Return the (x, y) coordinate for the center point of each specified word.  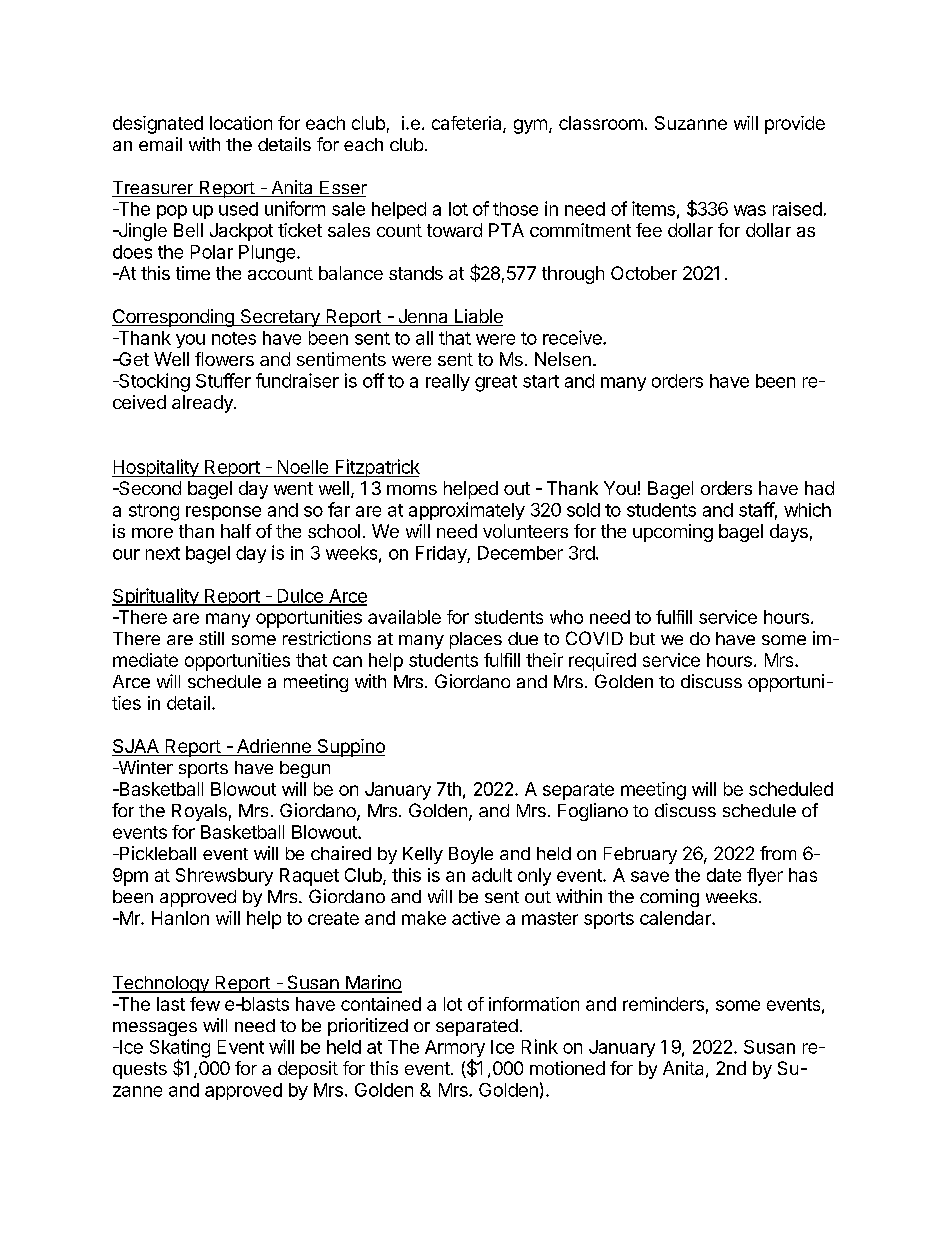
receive (573, 337)
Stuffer (223, 380)
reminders (663, 1004)
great (496, 383)
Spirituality (156, 597)
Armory (455, 1050)
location (241, 123)
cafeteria (468, 124)
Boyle (471, 855)
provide (795, 125)
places (476, 640)
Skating (180, 1049)
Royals (199, 812)
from (778, 853)
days (789, 533)
